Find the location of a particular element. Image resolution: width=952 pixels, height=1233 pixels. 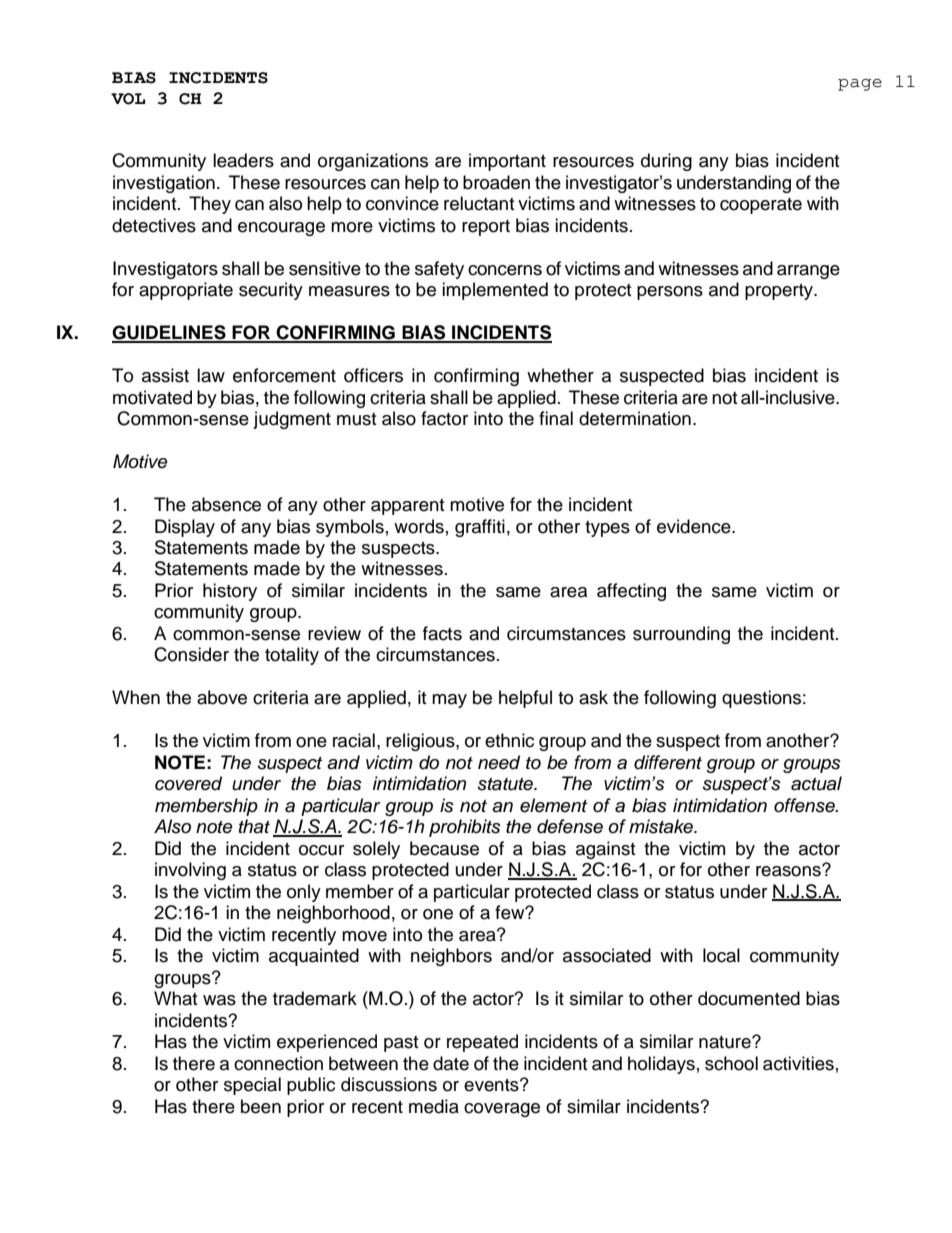

special is located at coordinates (252, 1086).
